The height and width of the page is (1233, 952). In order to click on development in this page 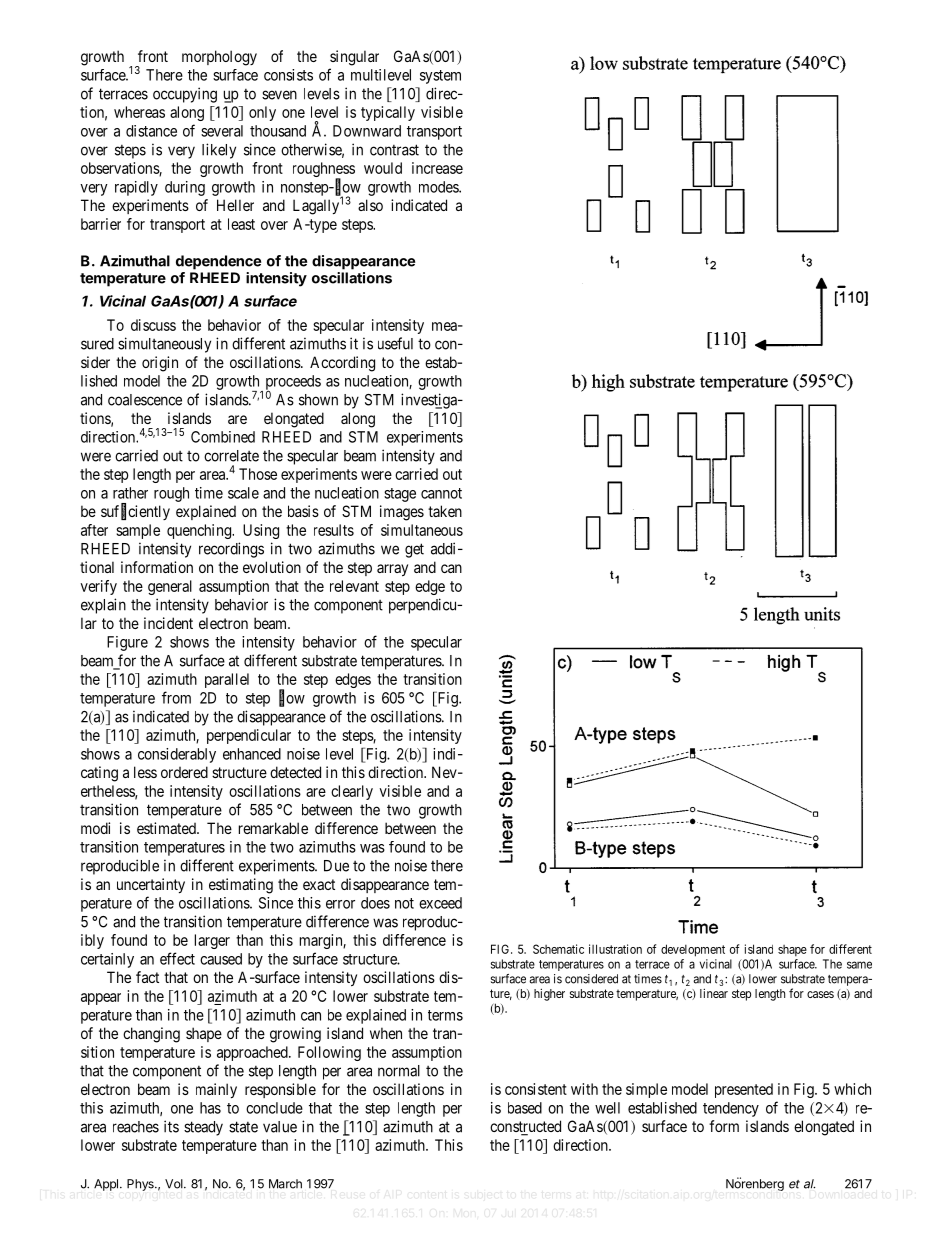, I will do `click(693, 950)`.
